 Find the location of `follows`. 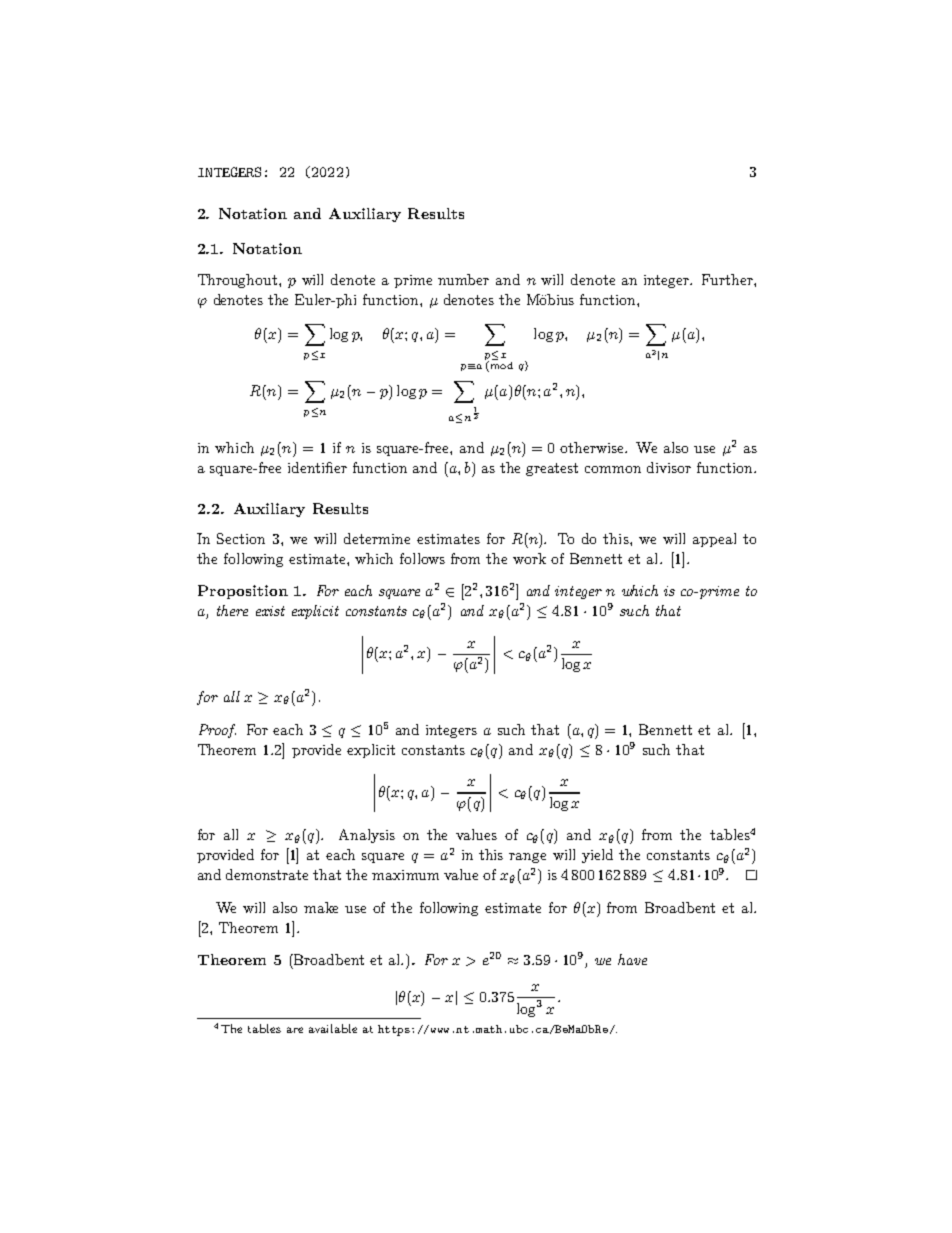

follows is located at coordinates (422, 558).
